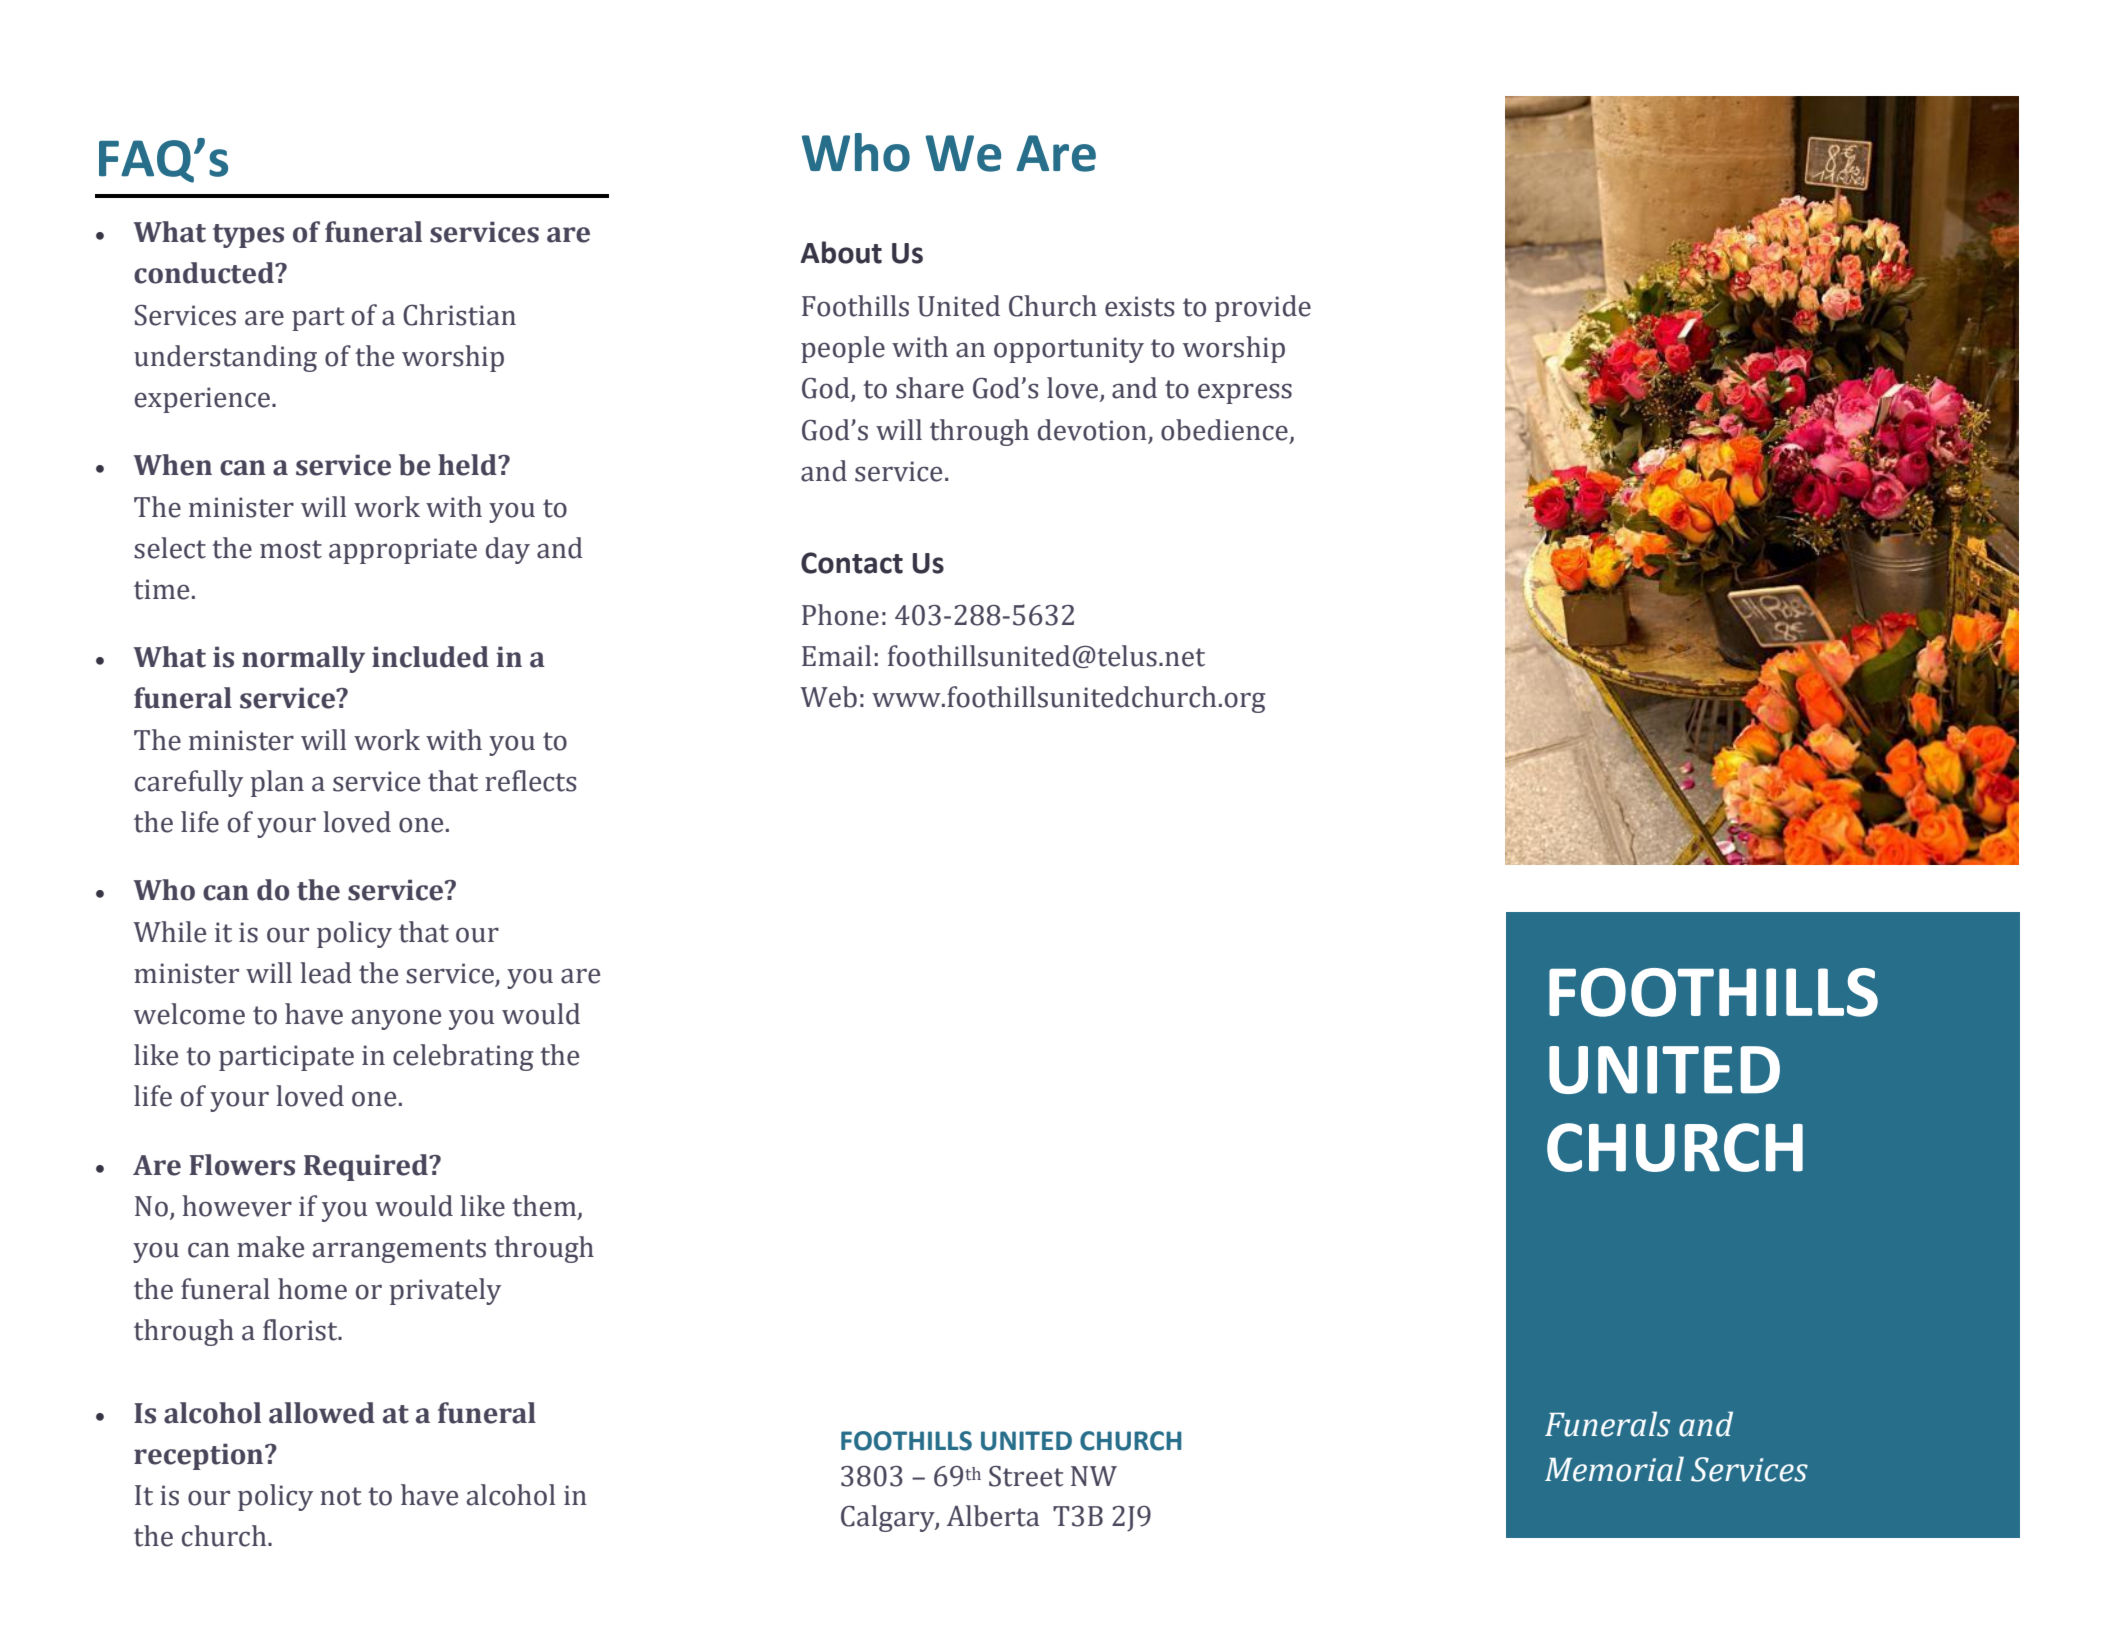  Describe the element at coordinates (341, 1496) in the screenshot. I see `not` at that location.
